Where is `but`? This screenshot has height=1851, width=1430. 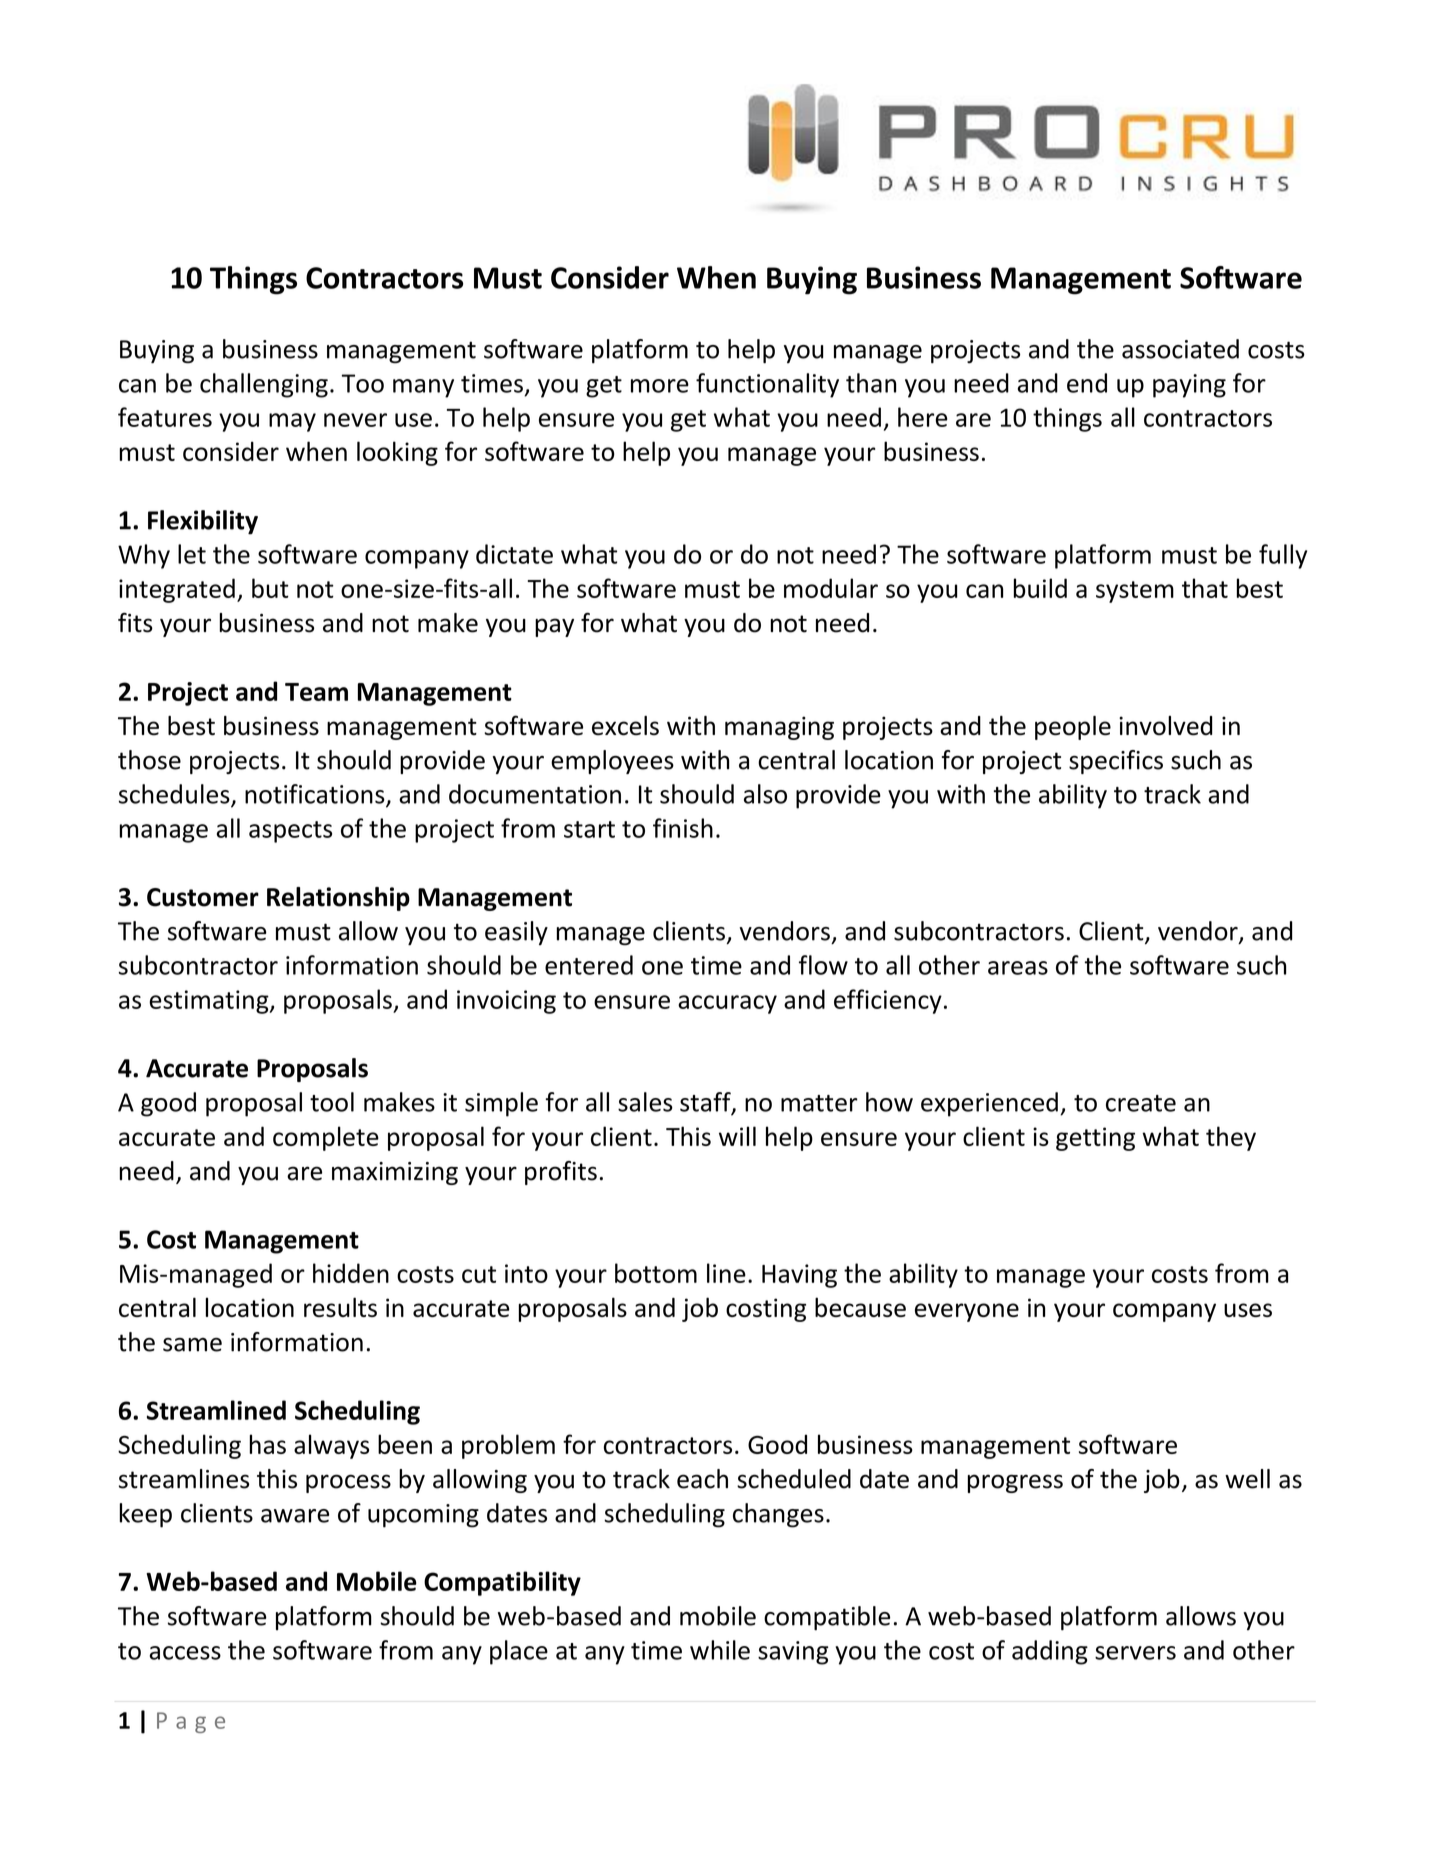
but is located at coordinates (270, 588).
